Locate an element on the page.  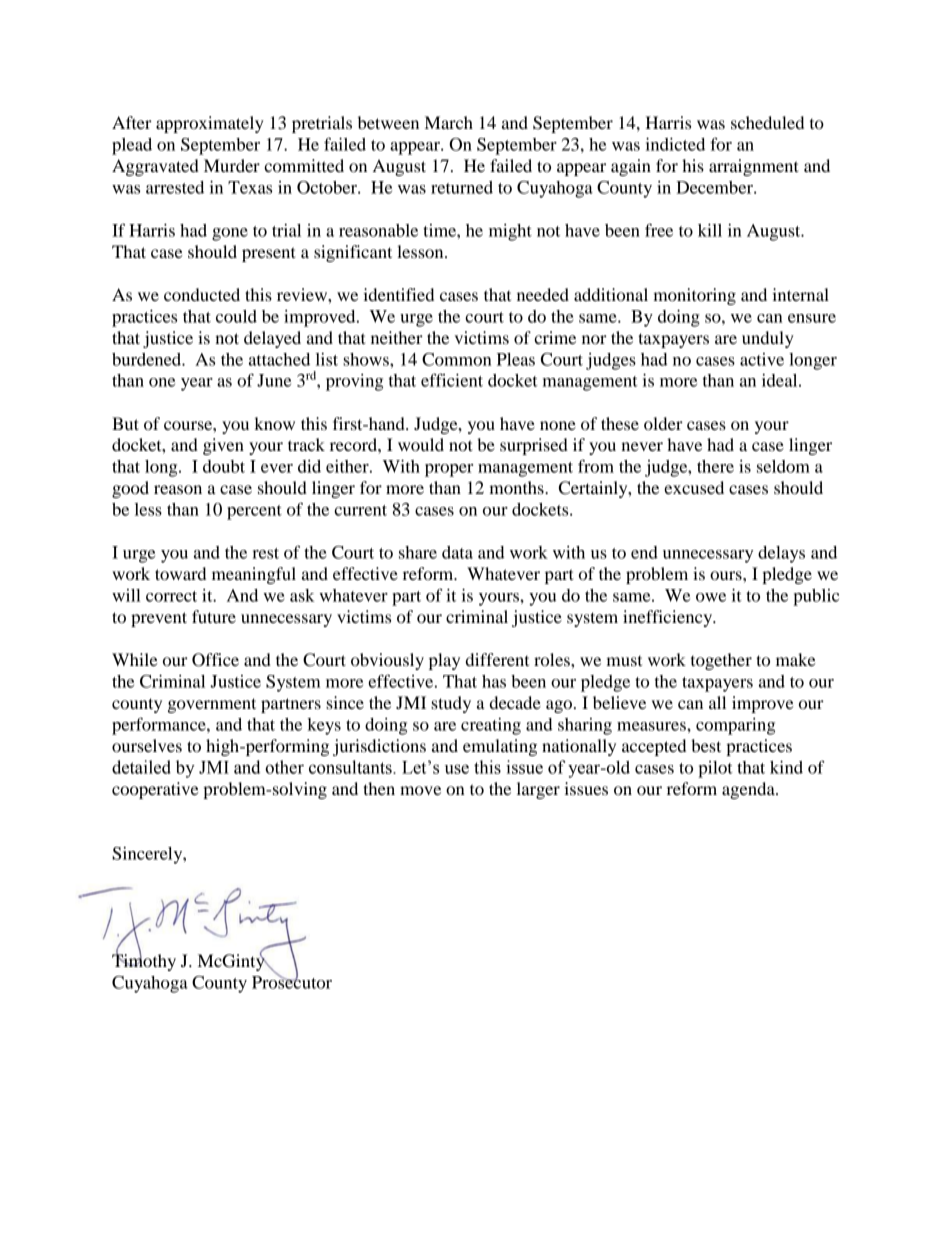
future is located at coordinates (214, 616).
